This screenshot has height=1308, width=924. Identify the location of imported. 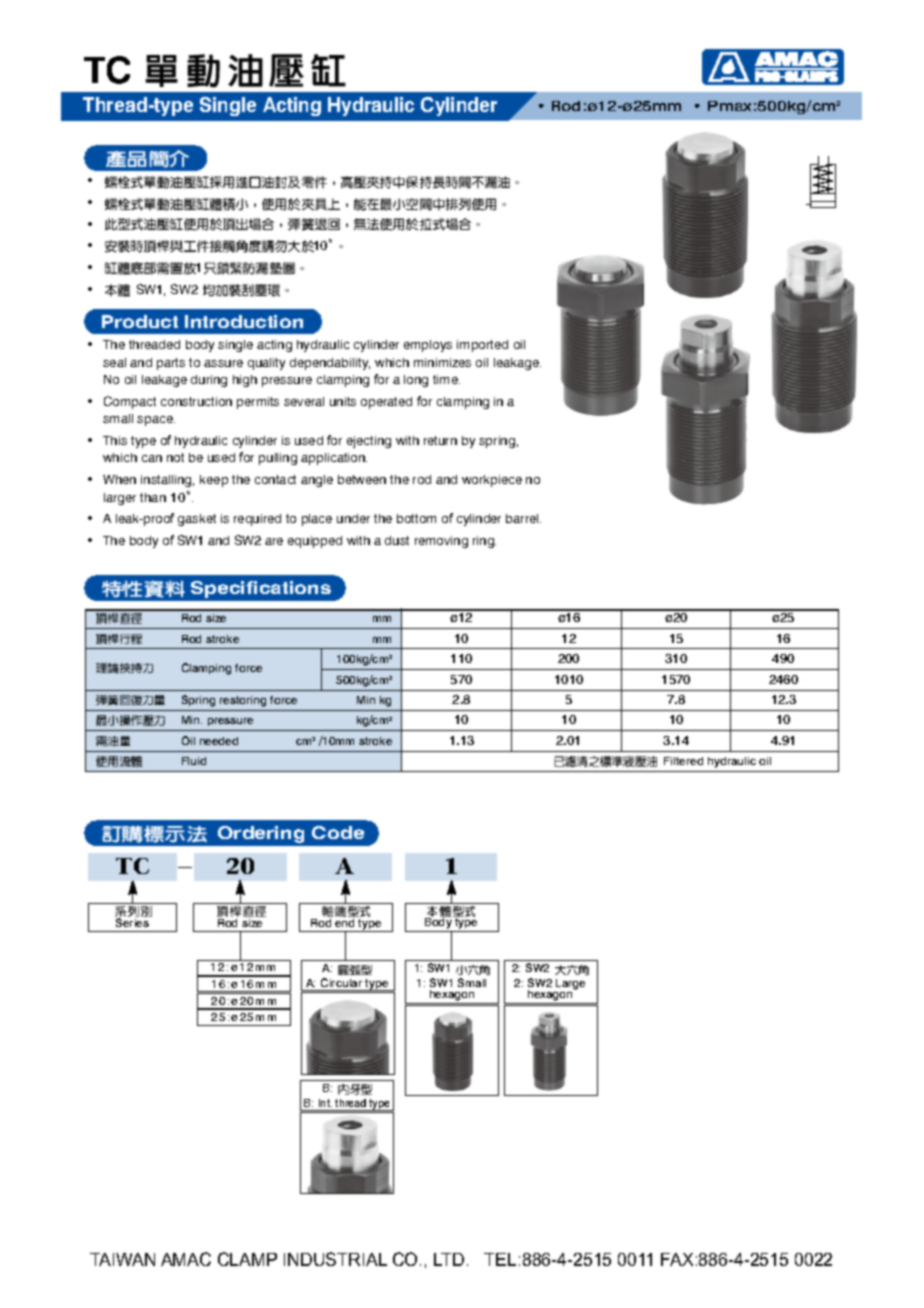
(482, 346).
